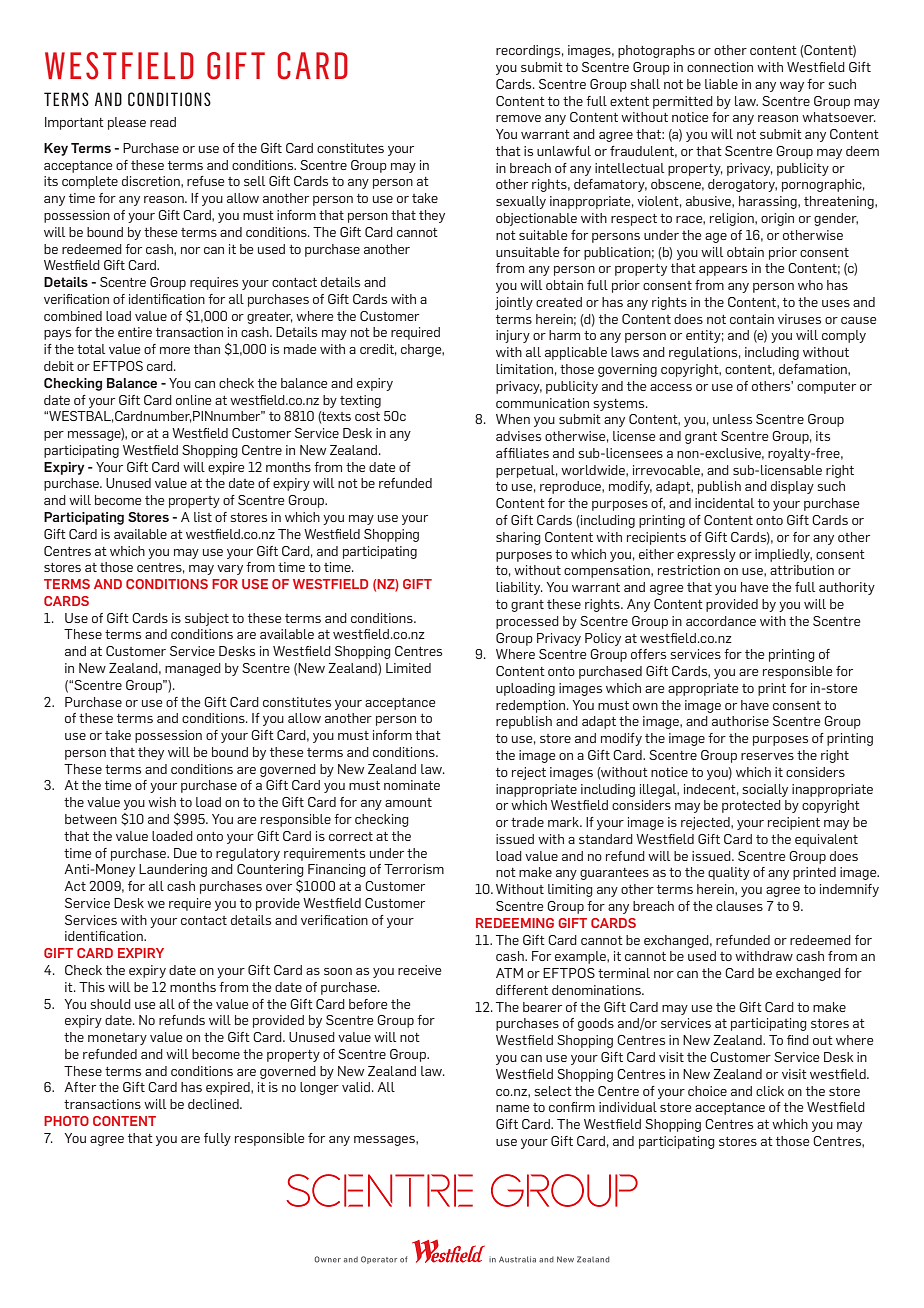 Image resolution: width=924 pixels, height=1308 pixels. What do you see at coordinates (770, 1091) in the screenshot?
I see `click` at bounding box center [770, 1091].
